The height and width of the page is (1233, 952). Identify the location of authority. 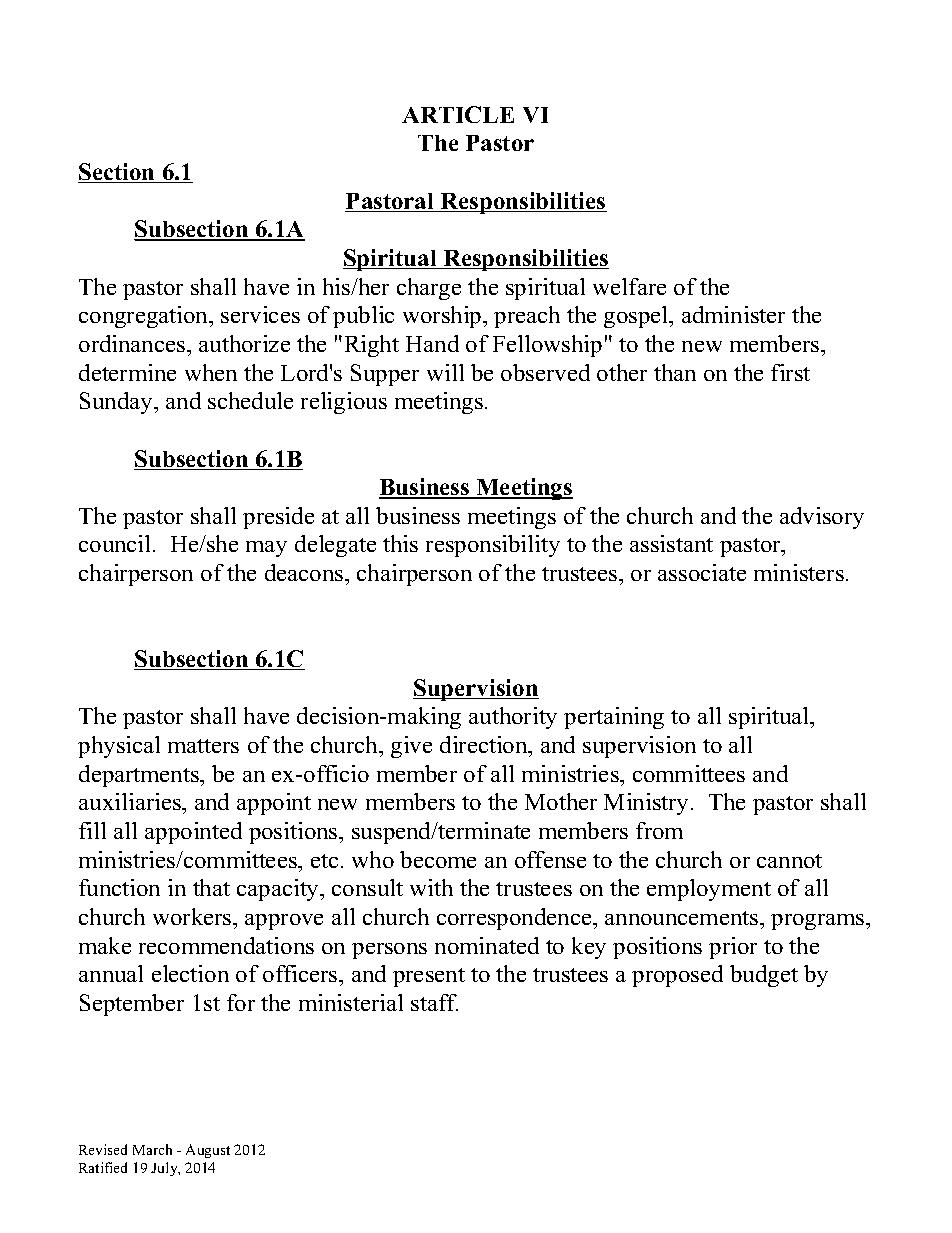
(513, 718).
